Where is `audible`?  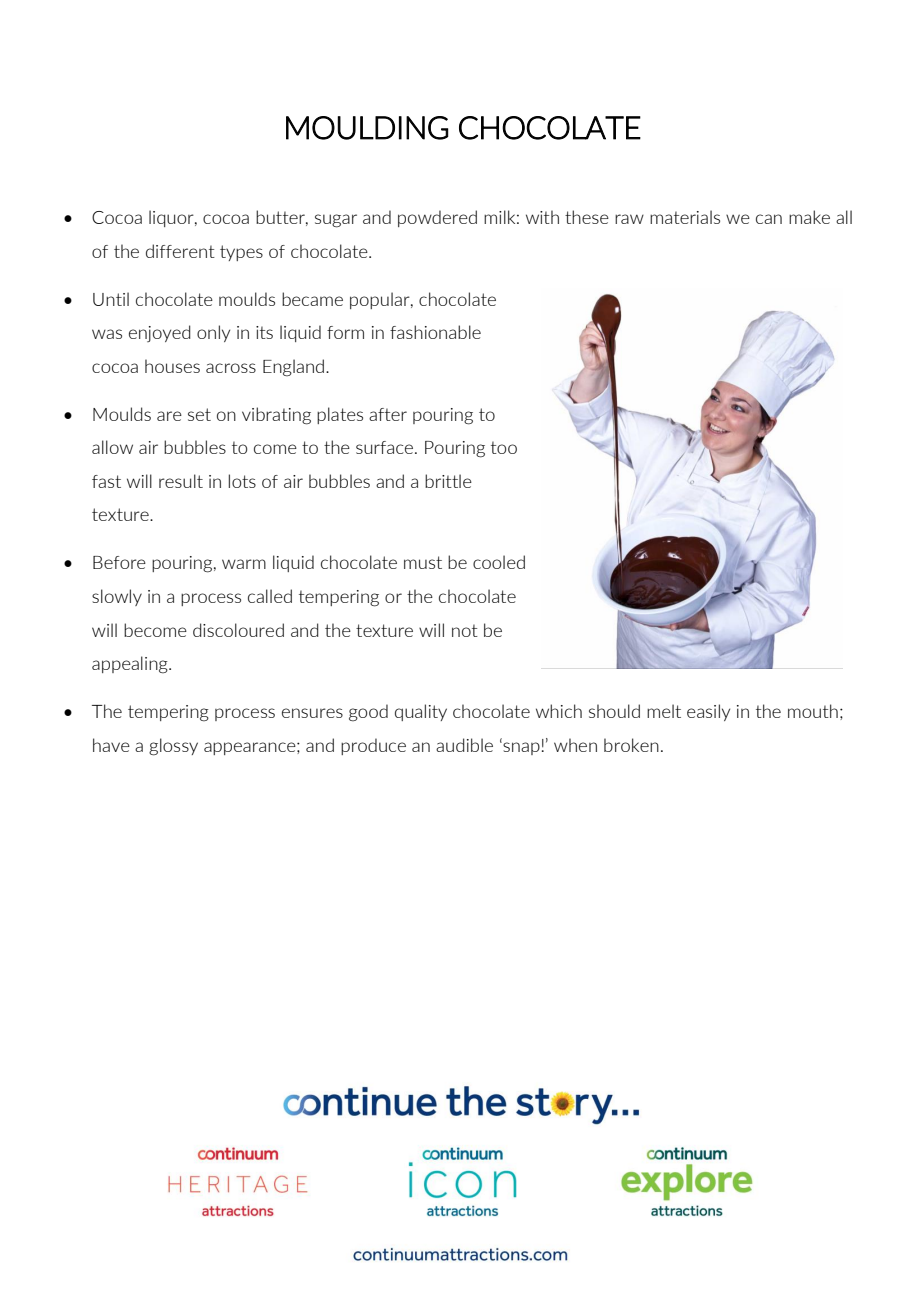
audible is located at coordinates (464, 745).
